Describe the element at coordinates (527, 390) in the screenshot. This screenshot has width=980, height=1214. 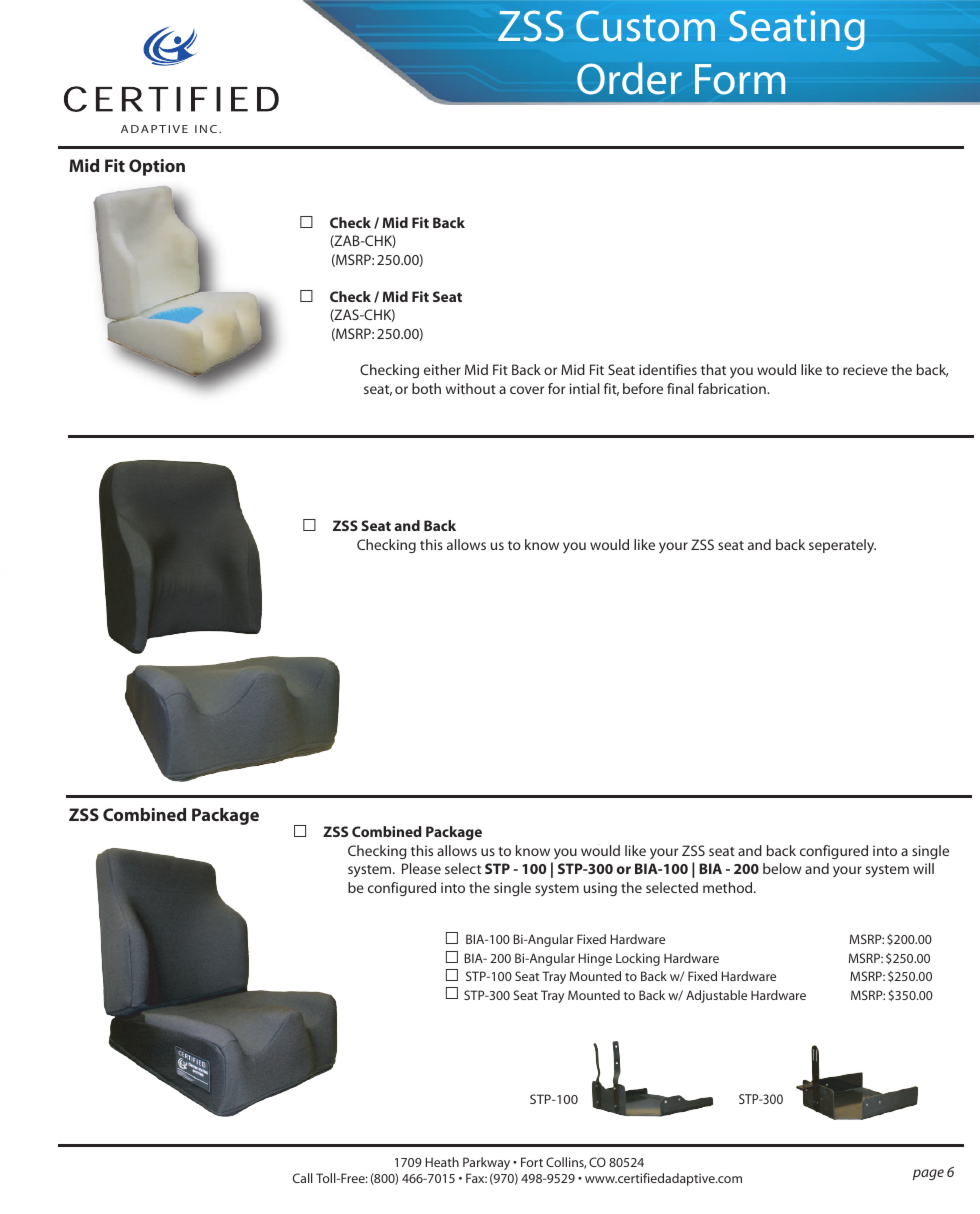
I see `cover` at that location.
